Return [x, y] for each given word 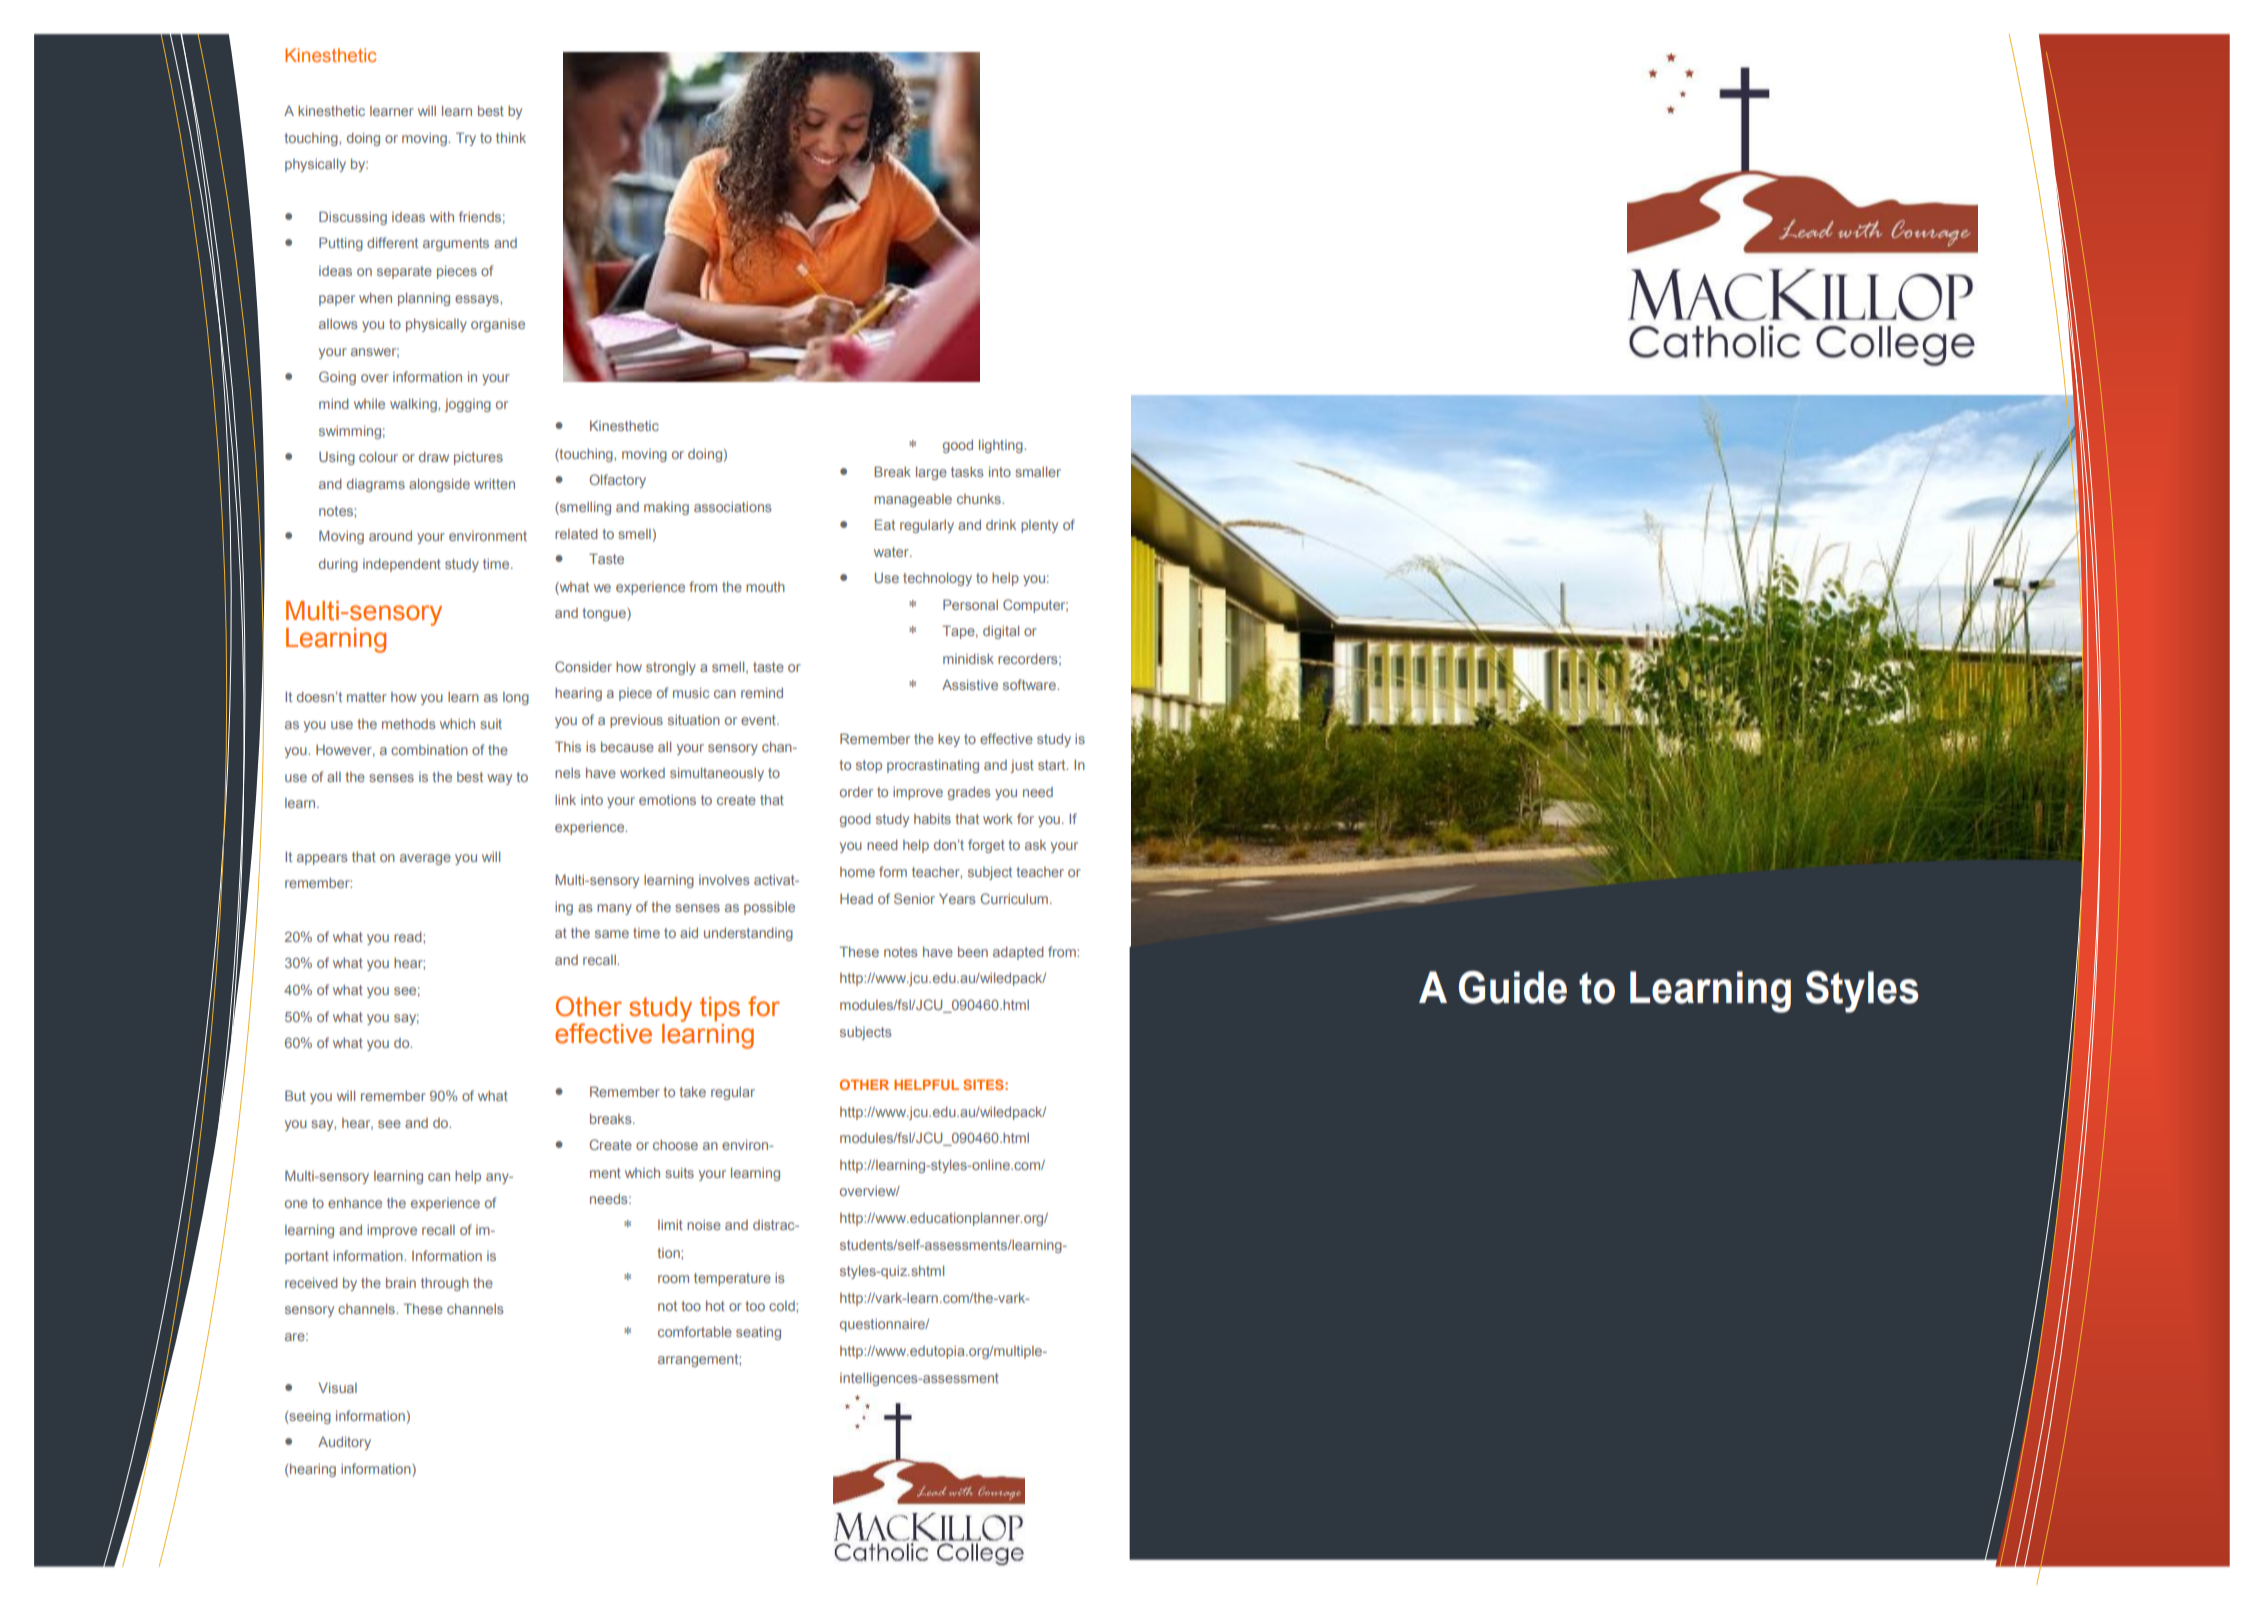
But [295, 1095]
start [1053, 765]
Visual [337, 1388]
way [499, 779]
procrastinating [933, 766]
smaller [1038, 472]
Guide [1513, 987]
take [693, 1092]
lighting [1002, 446]
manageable [913, 500]
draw [434, 457]
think [511, 138]
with [442, 217]
